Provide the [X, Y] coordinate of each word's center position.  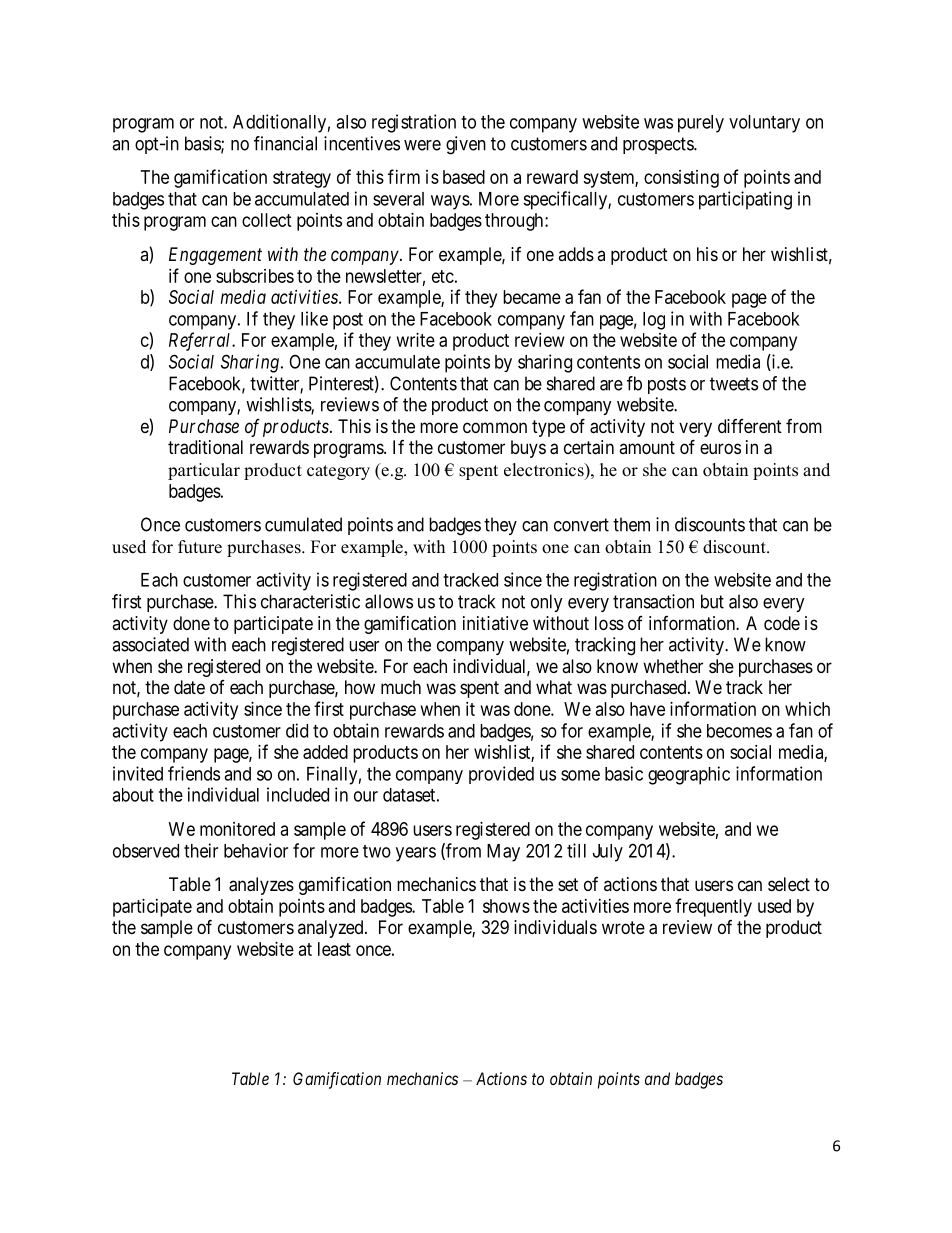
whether [673, 666]
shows [506, 906]
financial [285, 143]
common [495, 427]
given [466, 145]
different [750, 426]
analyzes [261, 886]
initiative [495, 623]
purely [701, 124]
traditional [205, 447]
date [189, 687]
